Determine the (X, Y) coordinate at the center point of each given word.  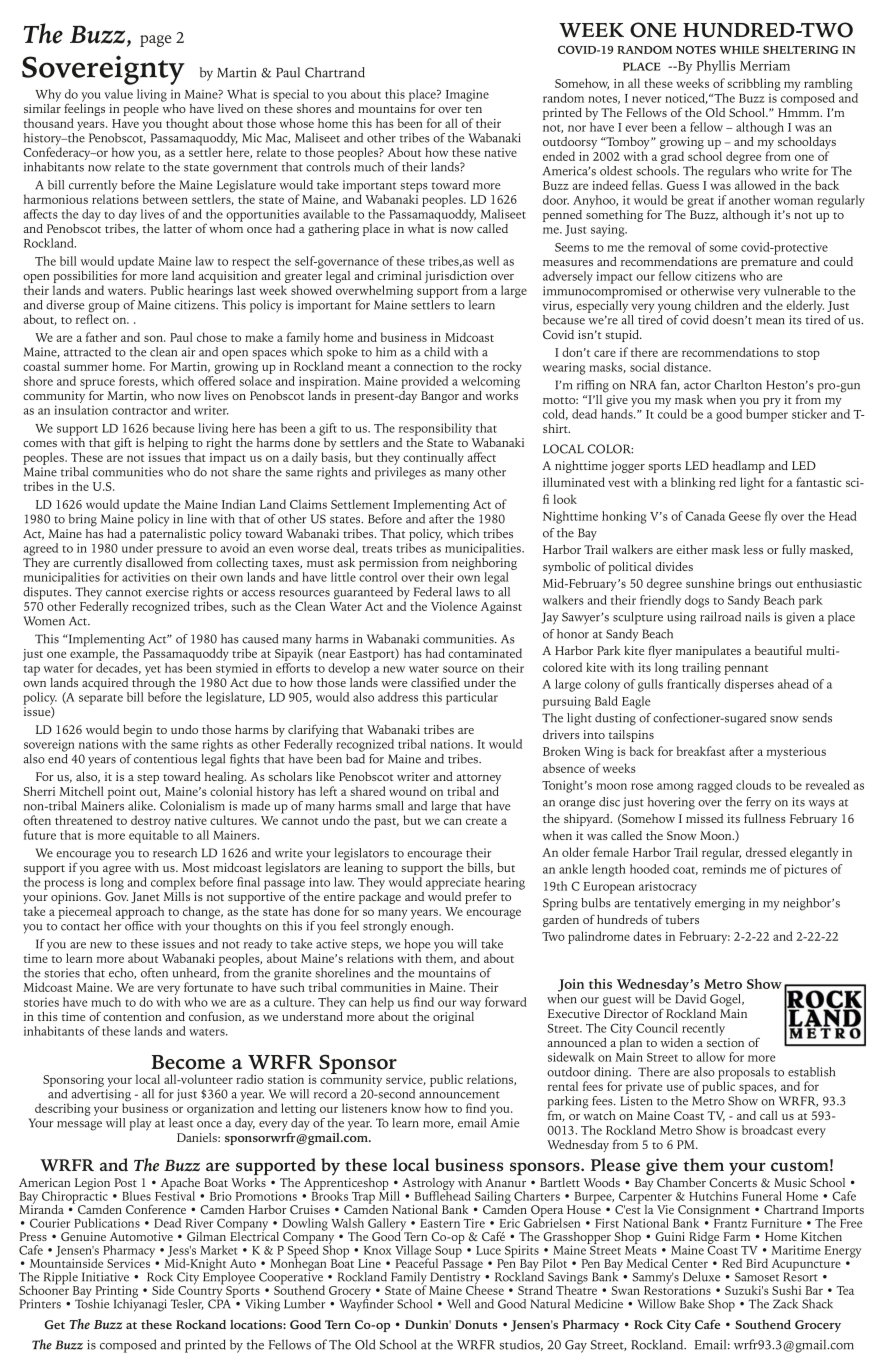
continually (433, 458)
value (119, 94)
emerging (720, 904)
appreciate (453, 884)
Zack (785, 1304)
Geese (745, 516)
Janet (145, 897)
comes (40, 444)
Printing (115, 1293)
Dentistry (454, 1278)
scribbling (754, 84)
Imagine (467, 96)
